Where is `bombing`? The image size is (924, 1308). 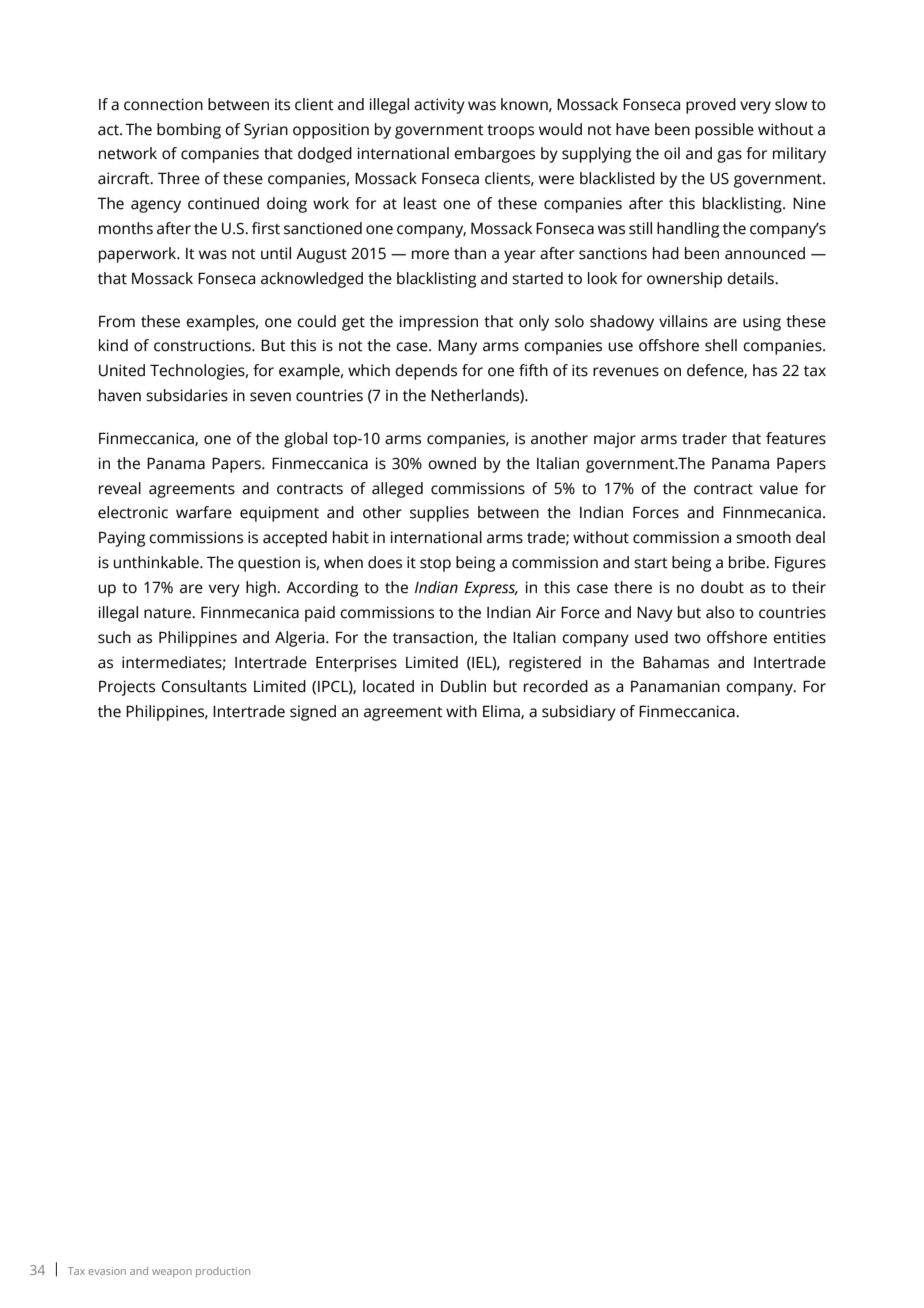
bombing is located at coordinates (189, 131).
